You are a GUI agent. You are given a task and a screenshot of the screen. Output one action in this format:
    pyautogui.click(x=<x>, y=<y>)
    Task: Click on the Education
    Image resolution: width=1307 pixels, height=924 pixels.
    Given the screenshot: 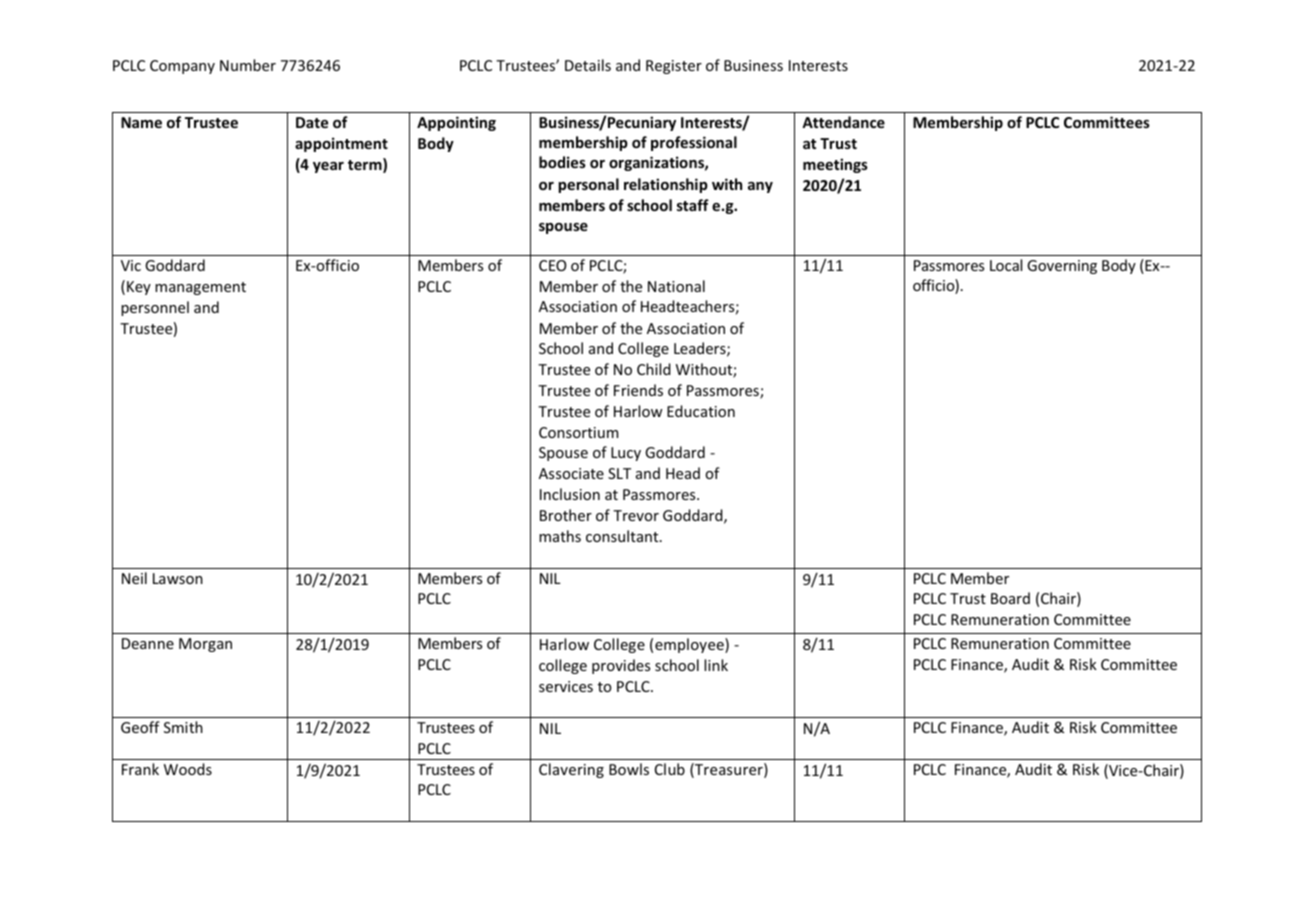 What is the action you would take?
    pyautogui.click(x=701, y=411)
